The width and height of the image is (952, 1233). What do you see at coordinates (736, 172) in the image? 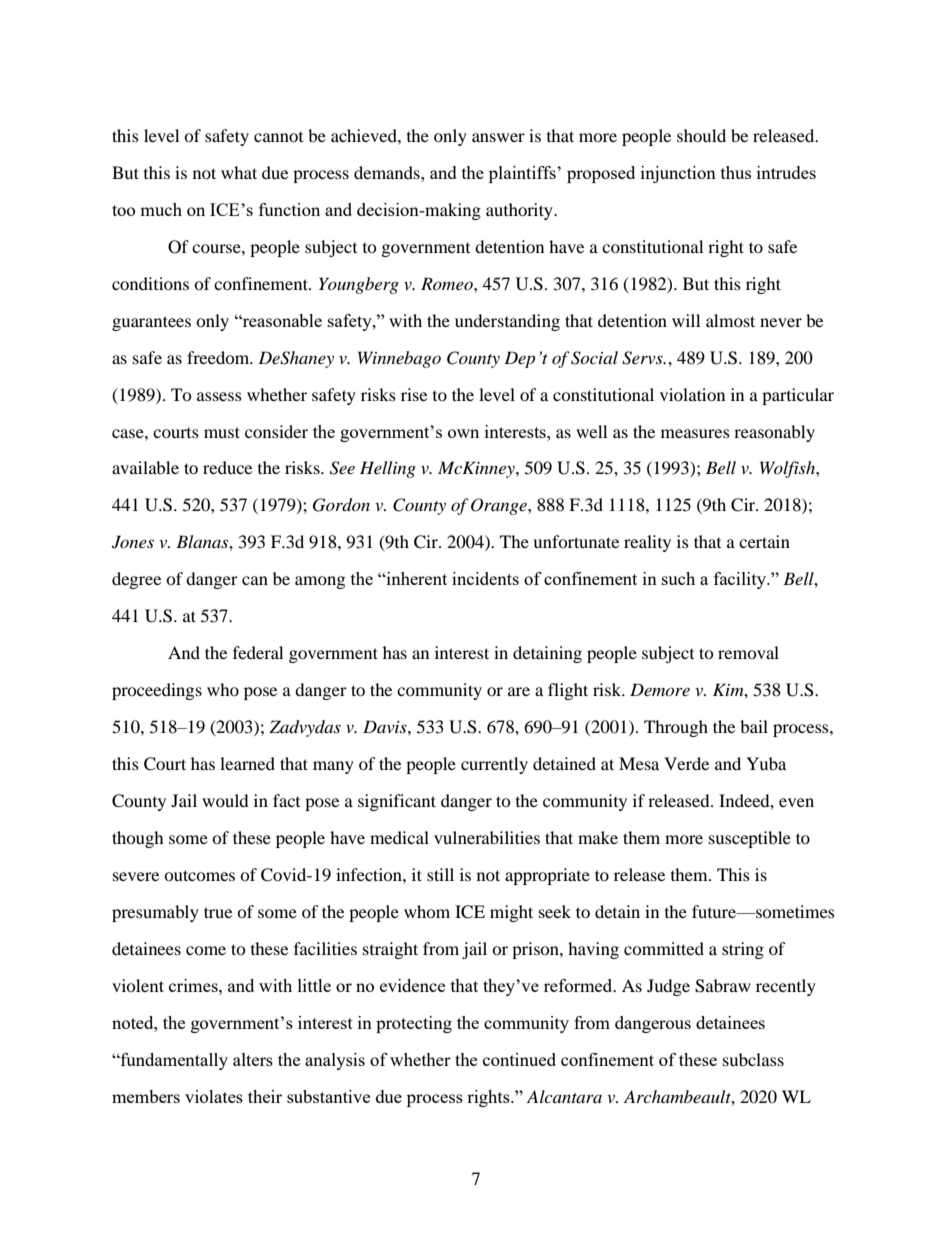
I see `thus` at bounding box center [736, 172].
